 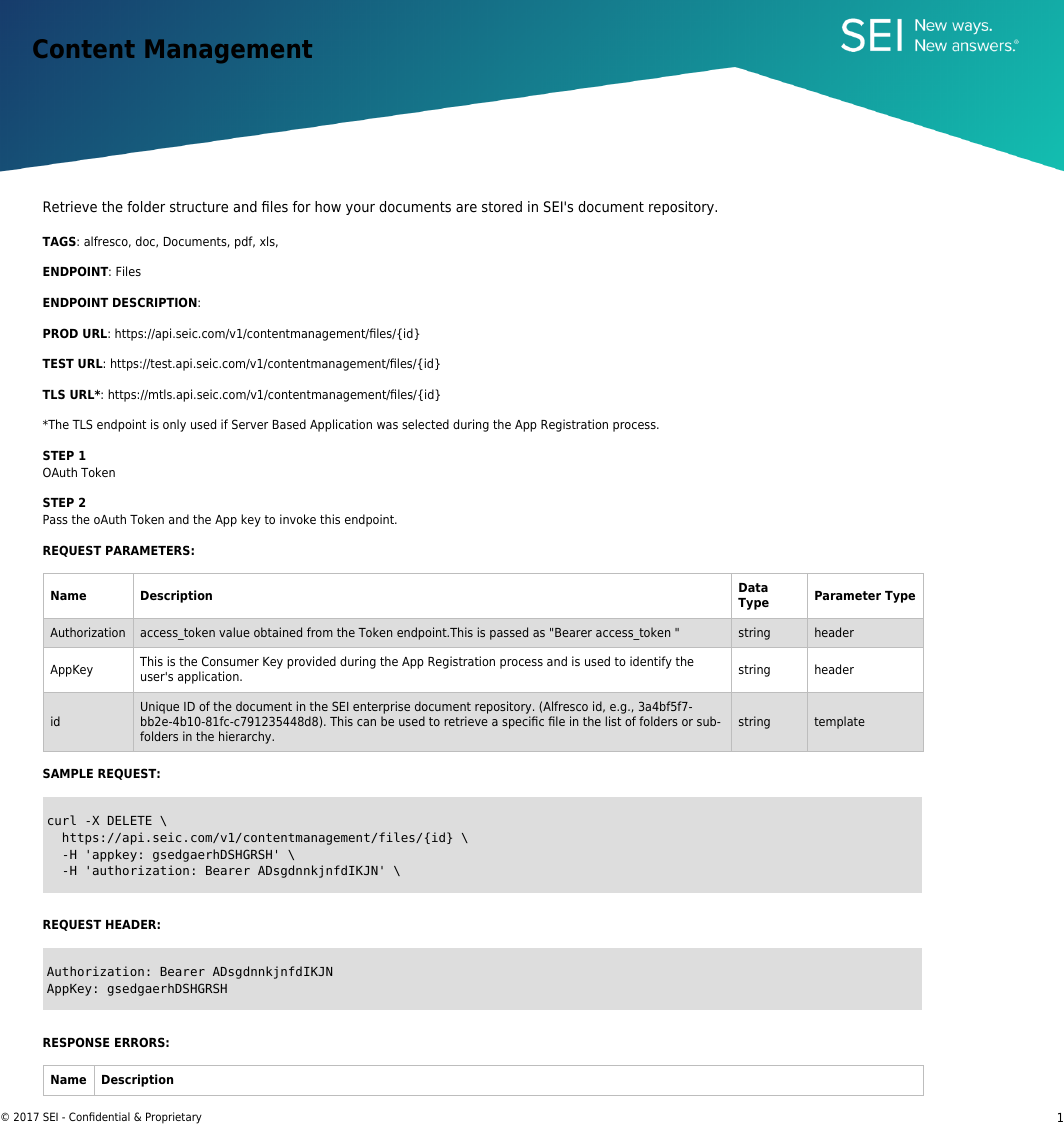 What do you see at coordinates (753, 587) in the document?
I see `Data` at bounding box center [753, 587].
